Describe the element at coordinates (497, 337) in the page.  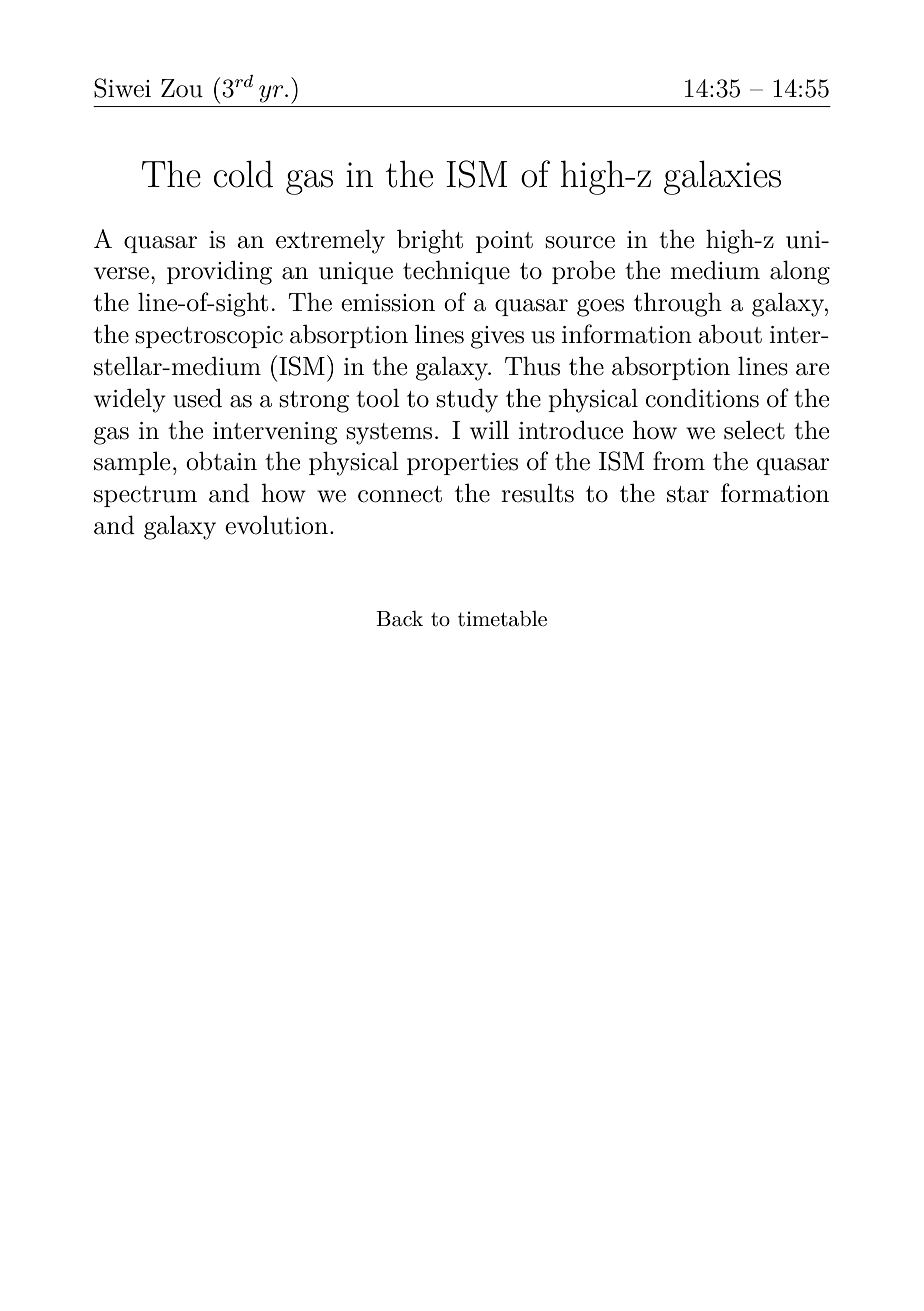
I see `gives` at that location.
